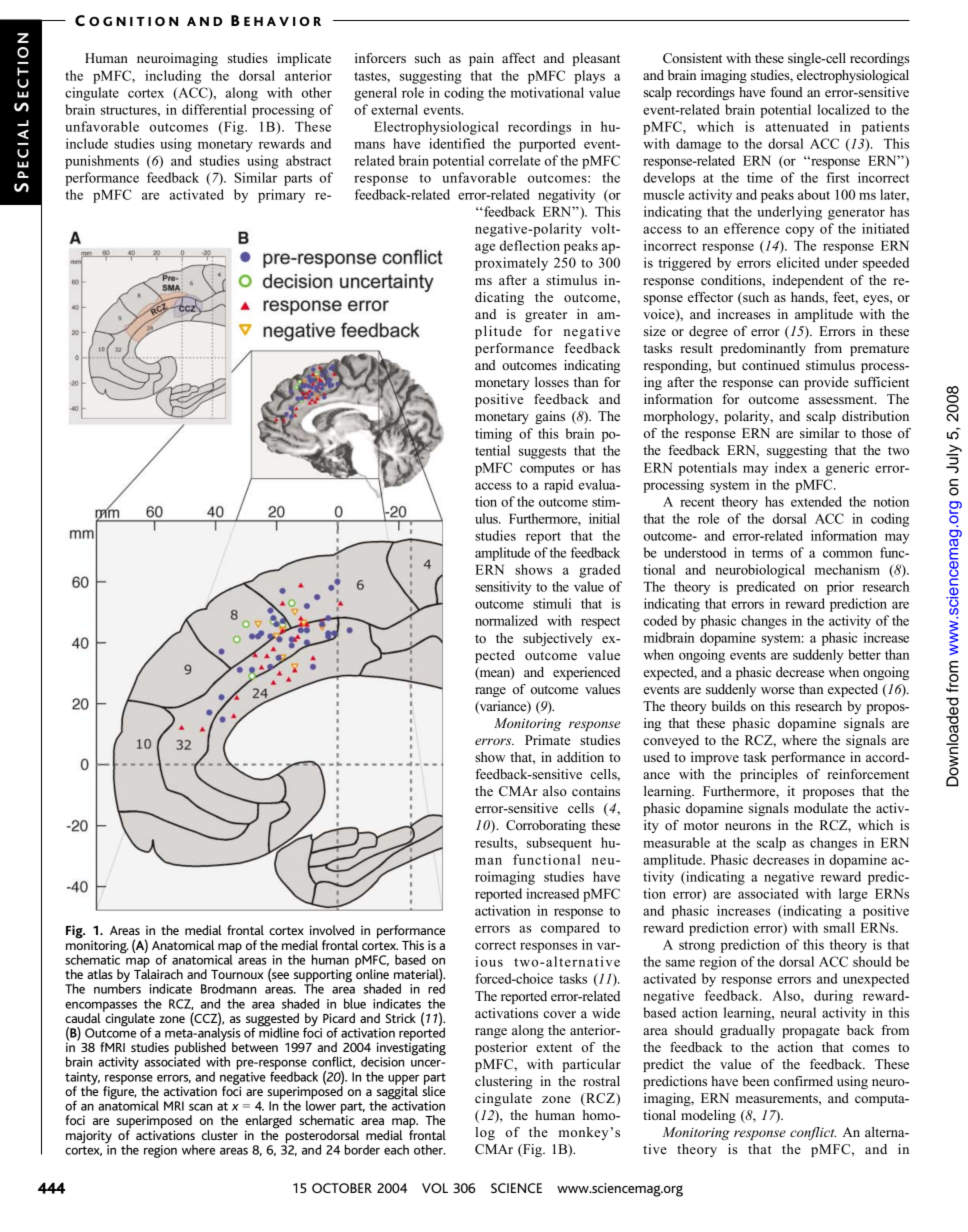 The height and width of the document is (1232, 968). I want to click on each, so click(396, 1150).
